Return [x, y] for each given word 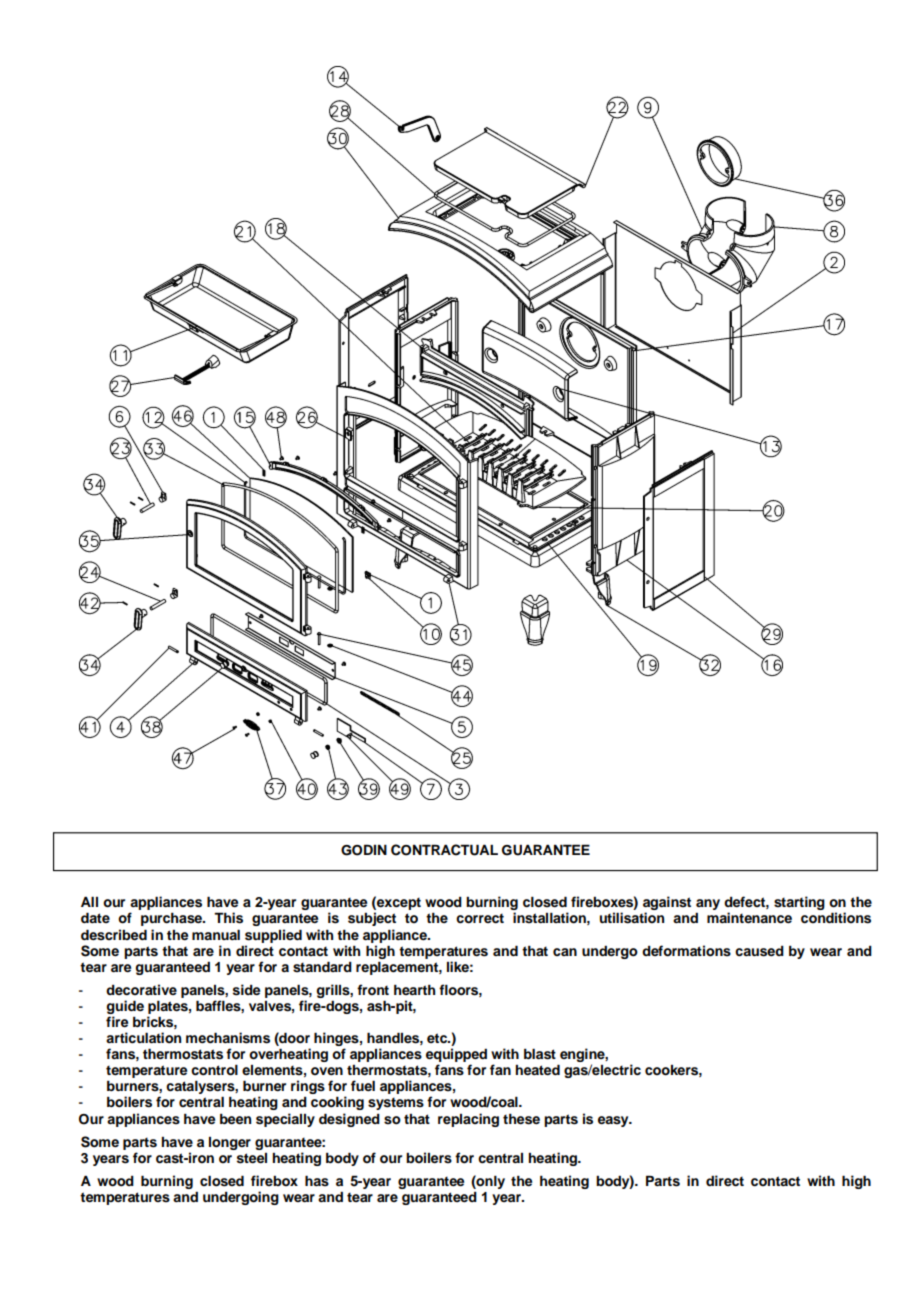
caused [759, 951]
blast [540, 1054]
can [565, 952]
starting [799, 903]
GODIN [364, 850]
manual [216, 934]
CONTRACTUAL [444, 850]
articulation [143, 1038]
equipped [456, 1056]
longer [230, 1143]
